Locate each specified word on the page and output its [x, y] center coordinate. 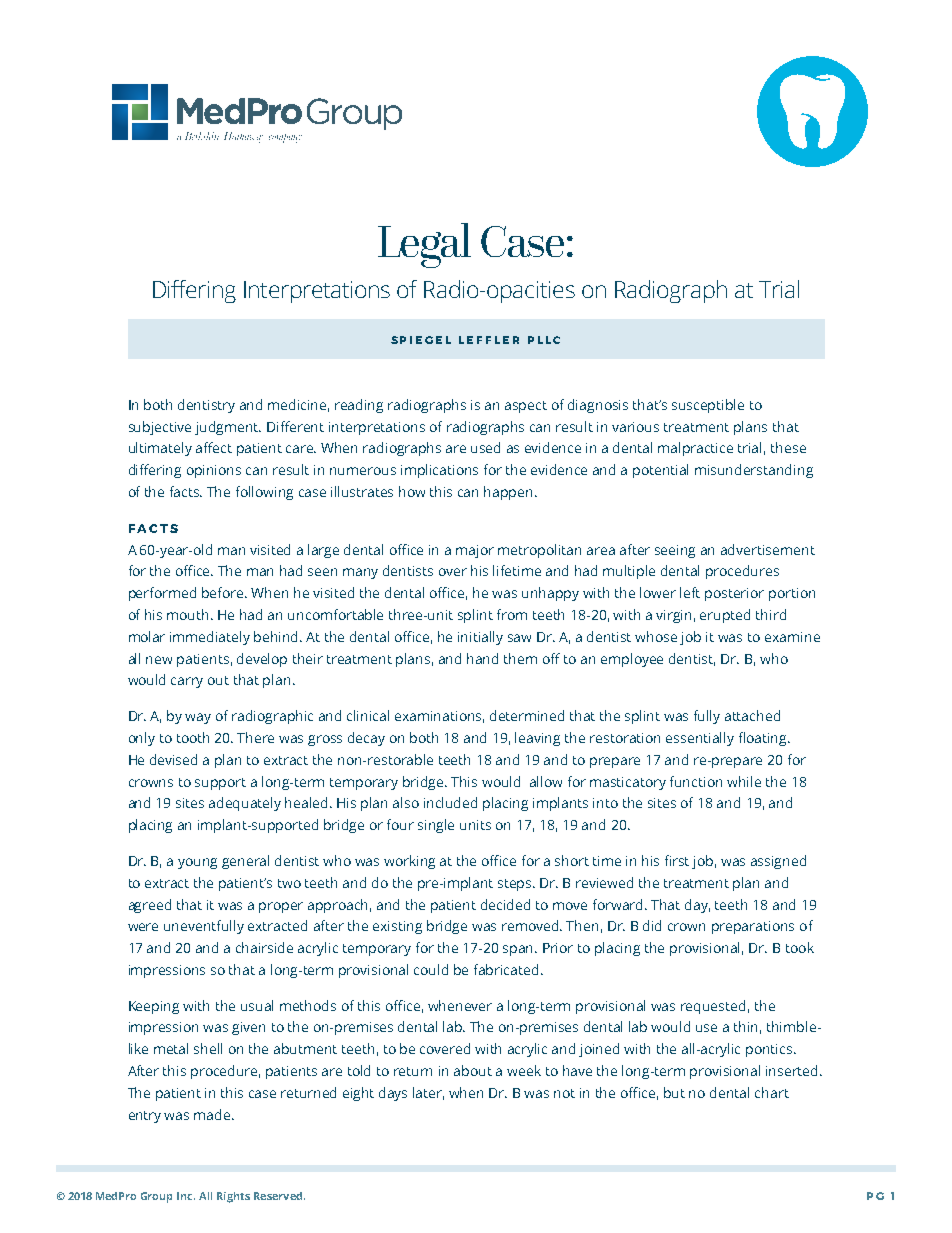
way [198, 718]
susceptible [708, 406]
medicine [298, 405]
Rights [233, 1197]
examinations [439, 717]
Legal [424, 245]
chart [772, 1092]
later [428, 1093]
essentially [700, 739]
